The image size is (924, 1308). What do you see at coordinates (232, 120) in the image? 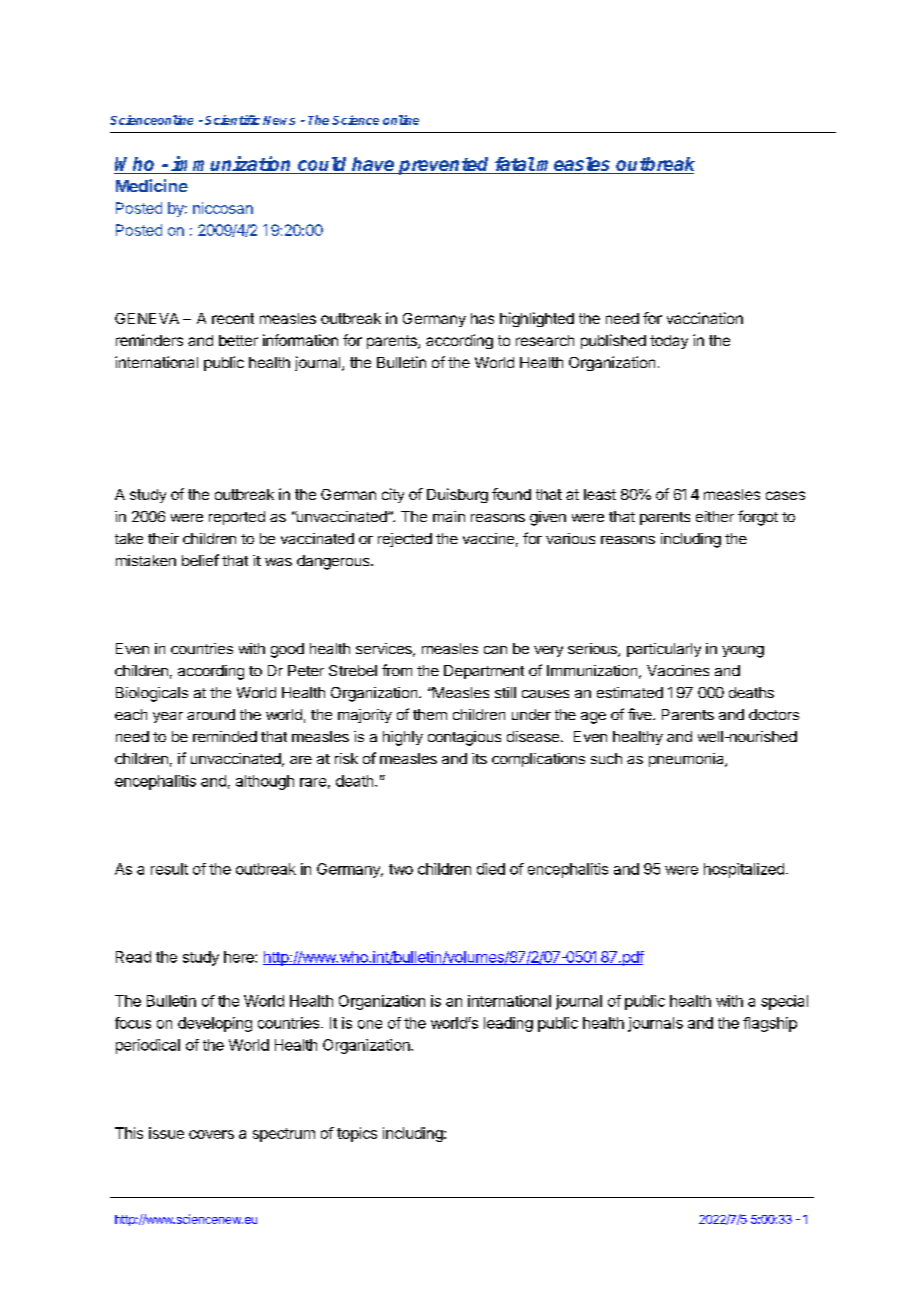
I see `Scientific` at bounding box center [232, 120].
